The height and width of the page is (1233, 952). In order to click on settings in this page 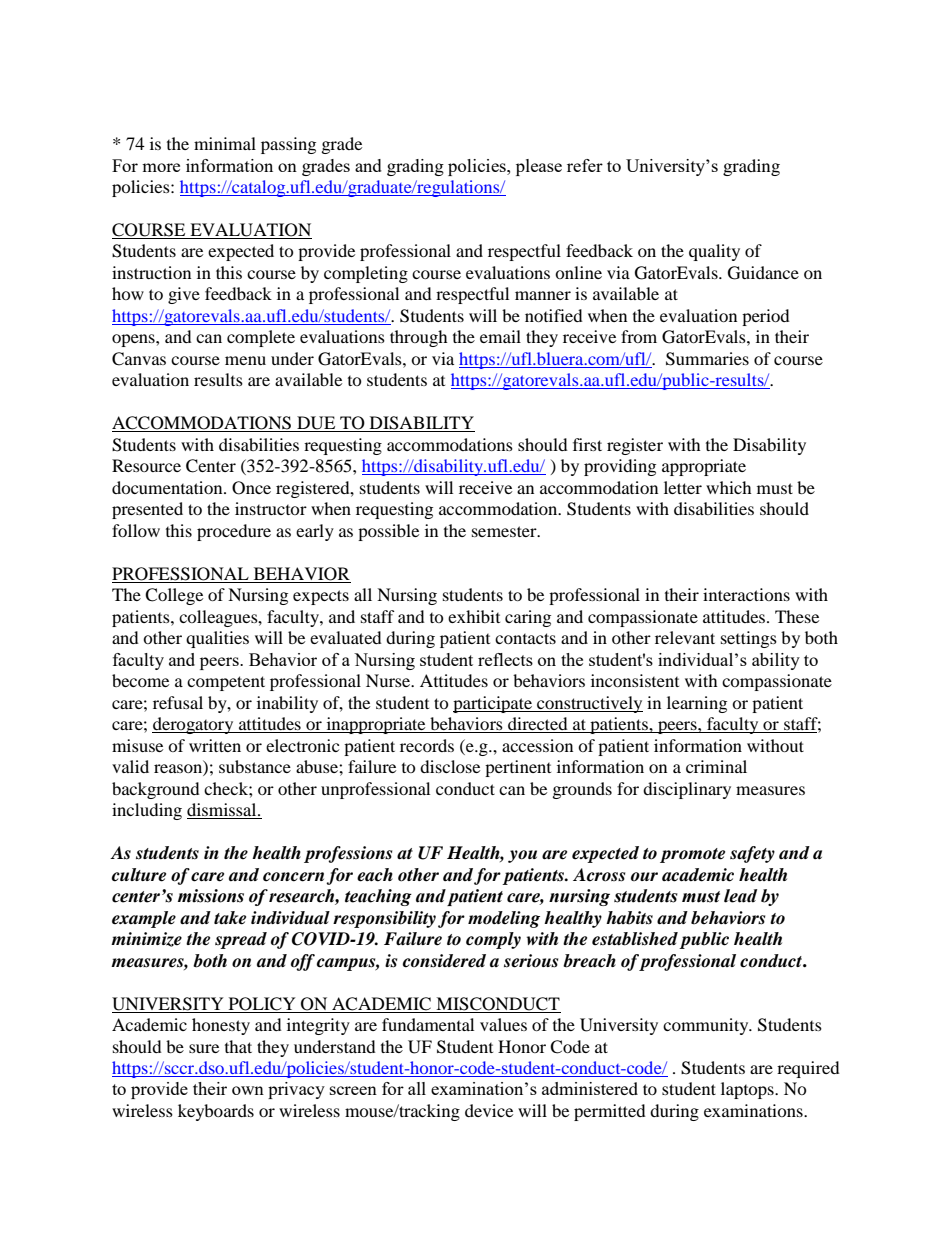, I will do `click(749, 639)`.
